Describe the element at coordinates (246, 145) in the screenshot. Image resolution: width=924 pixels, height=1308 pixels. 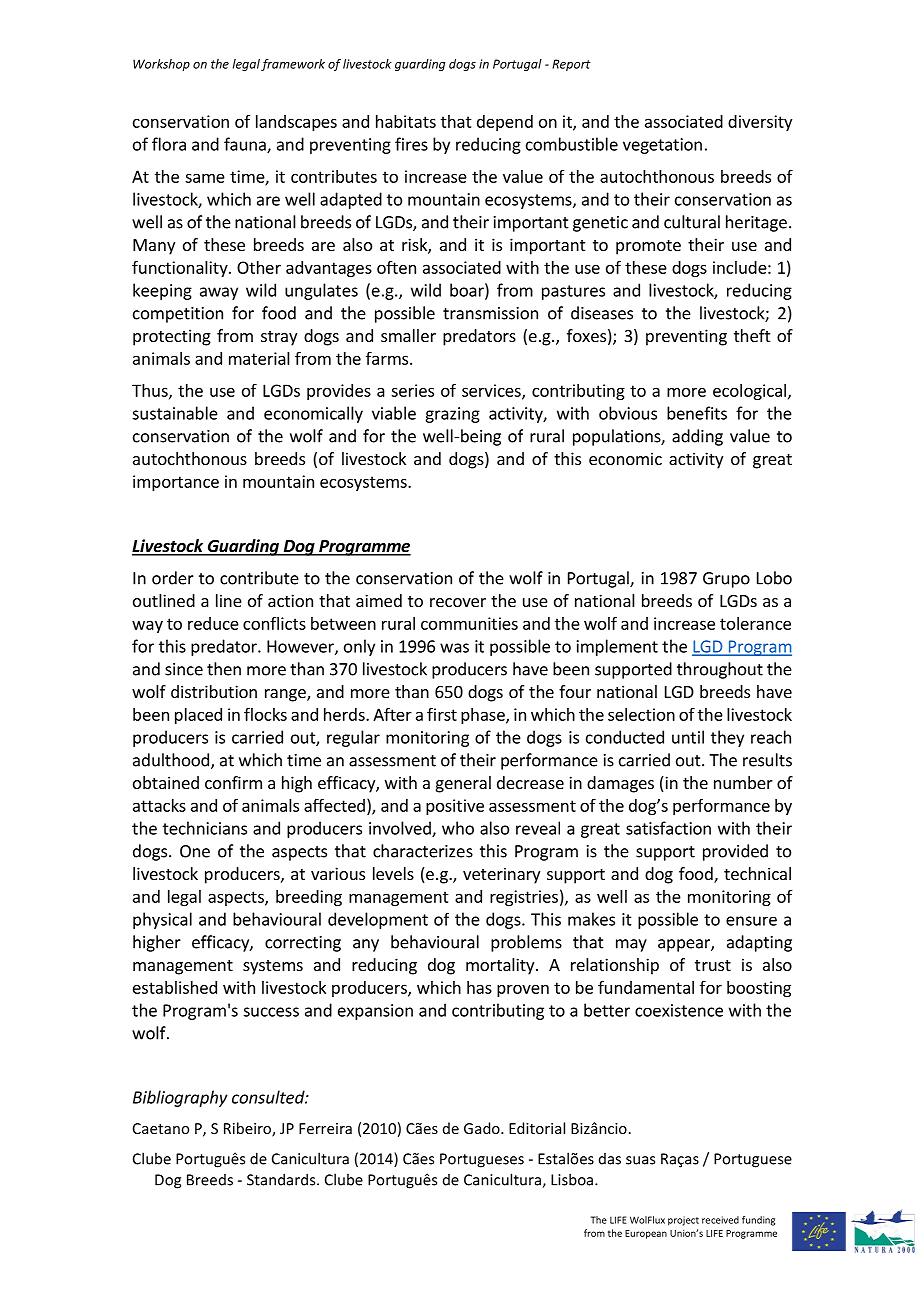
I see `fauna` at that location.
